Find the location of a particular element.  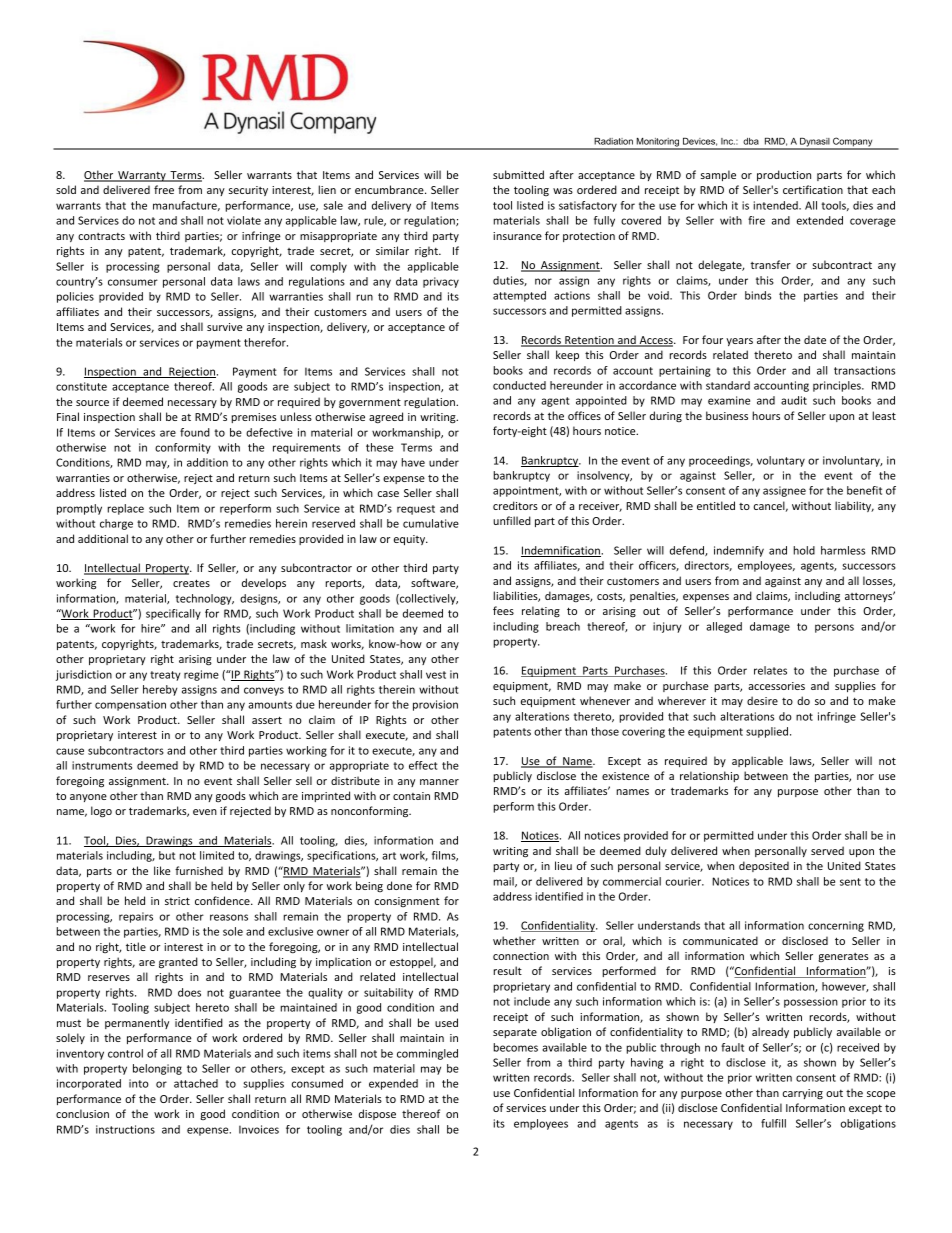

into is located at coordinates (139, 1083).
